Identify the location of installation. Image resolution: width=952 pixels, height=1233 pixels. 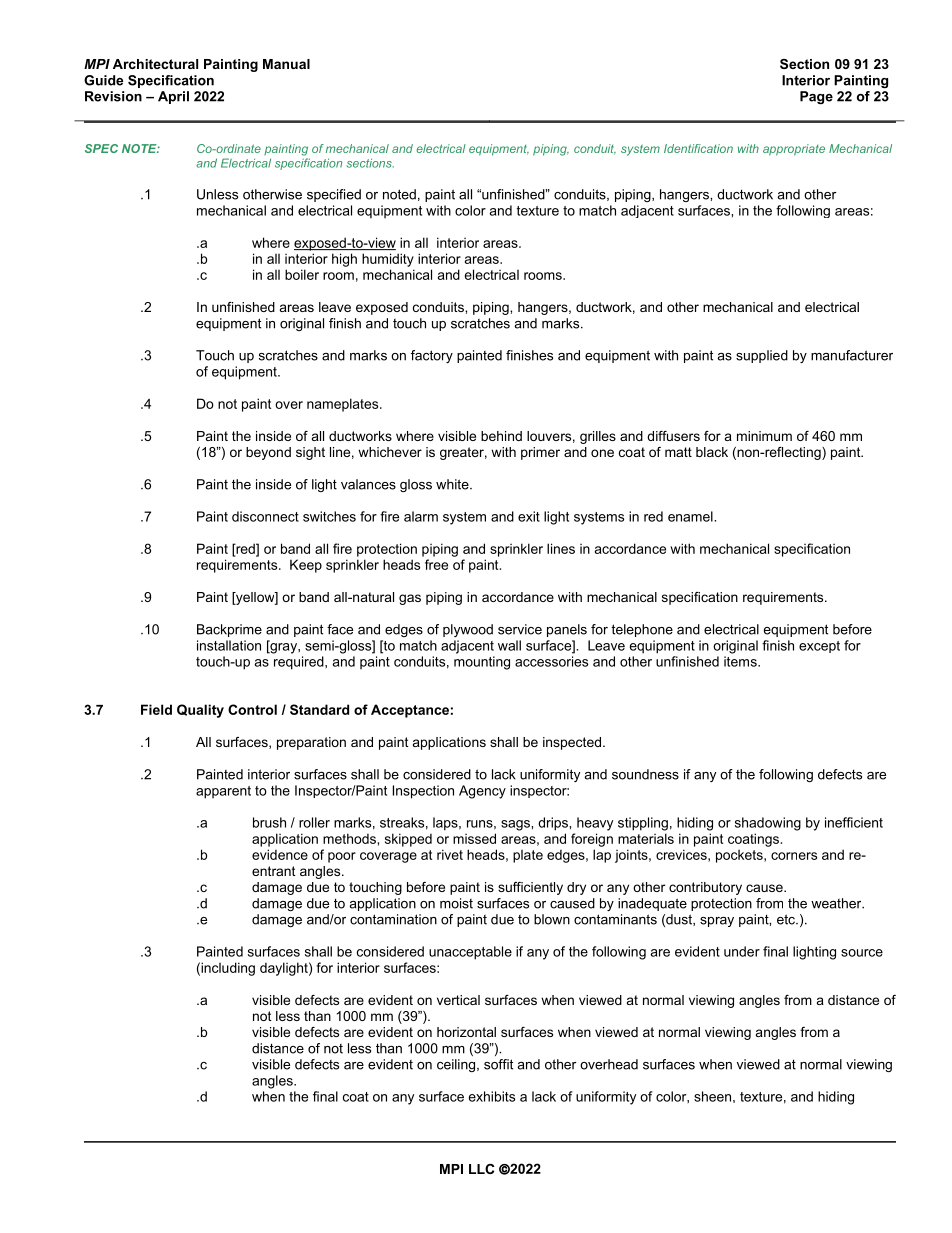
(229, 645).
